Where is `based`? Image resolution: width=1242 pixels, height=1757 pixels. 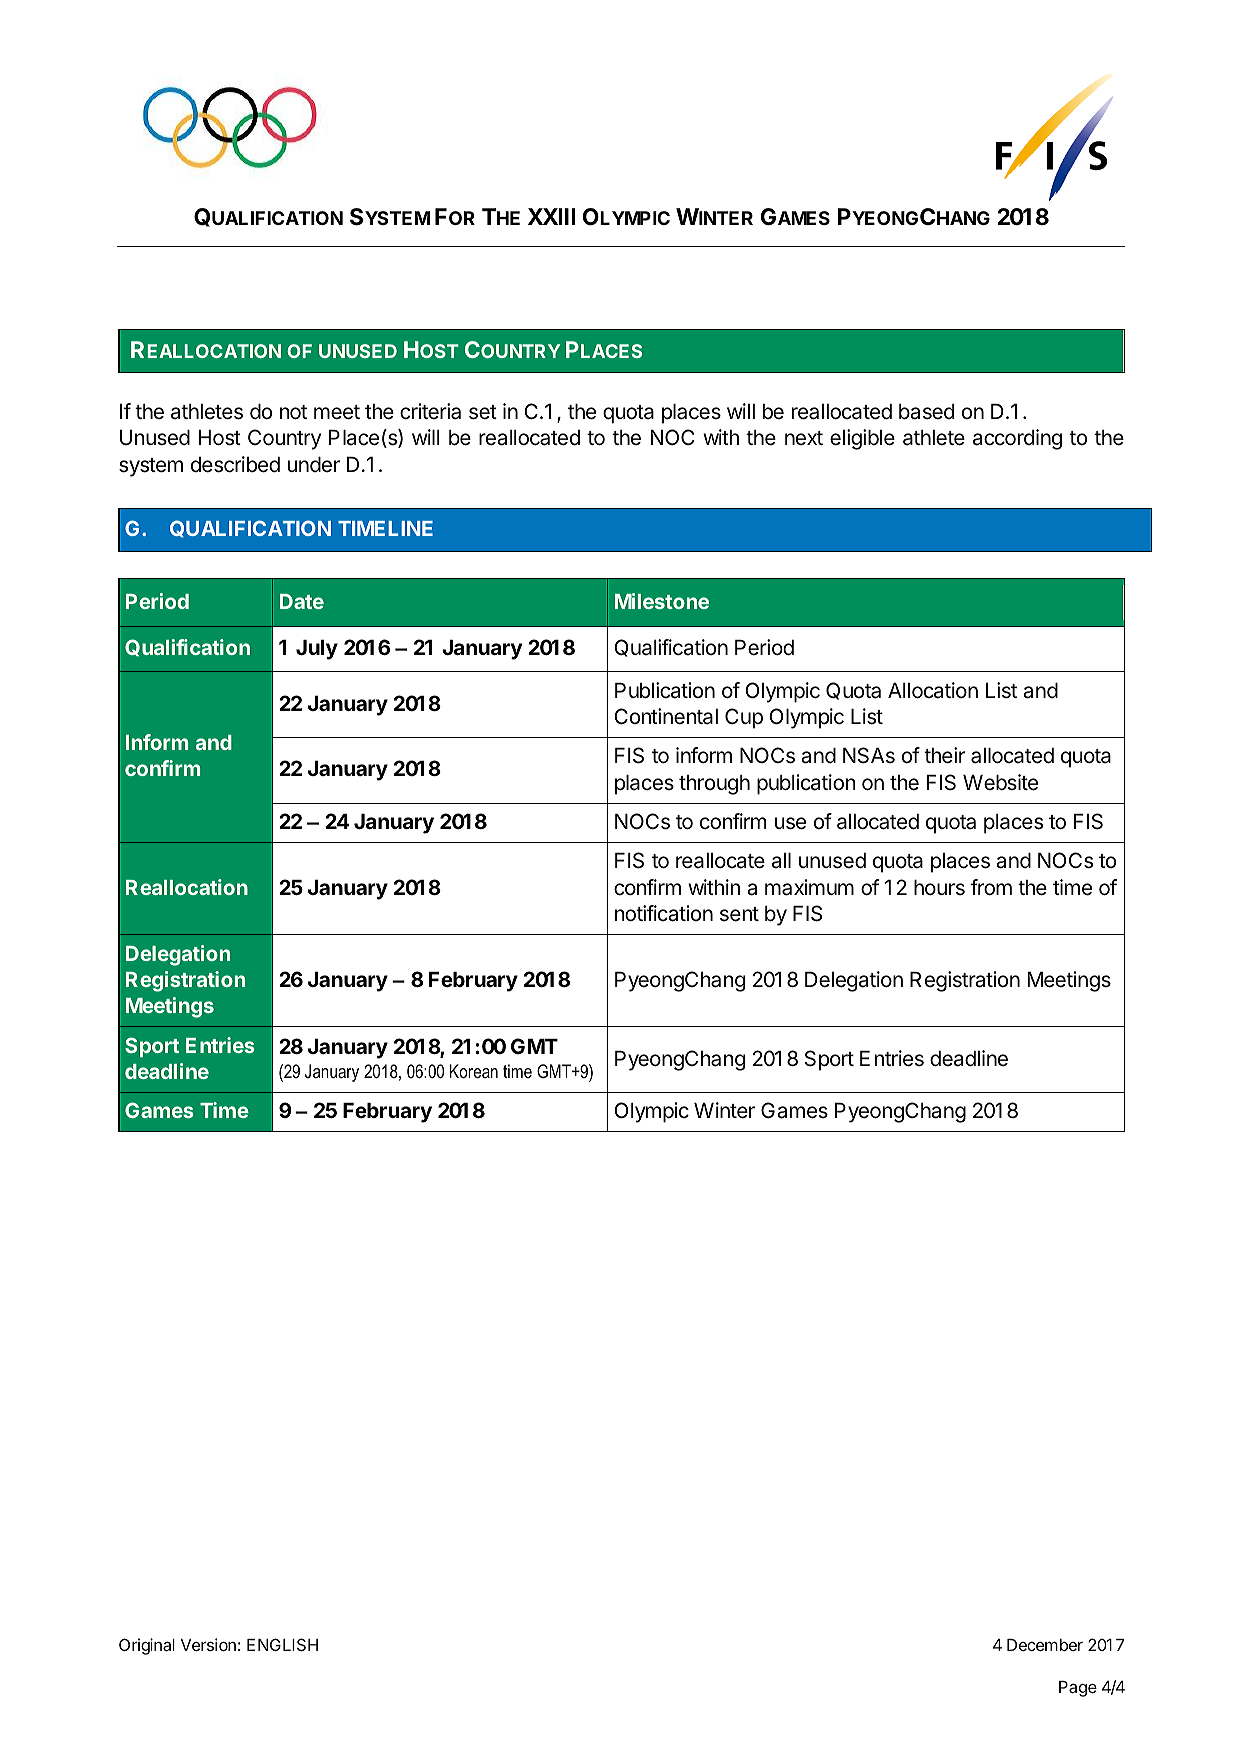
based is located at coordinates (926, 412).
